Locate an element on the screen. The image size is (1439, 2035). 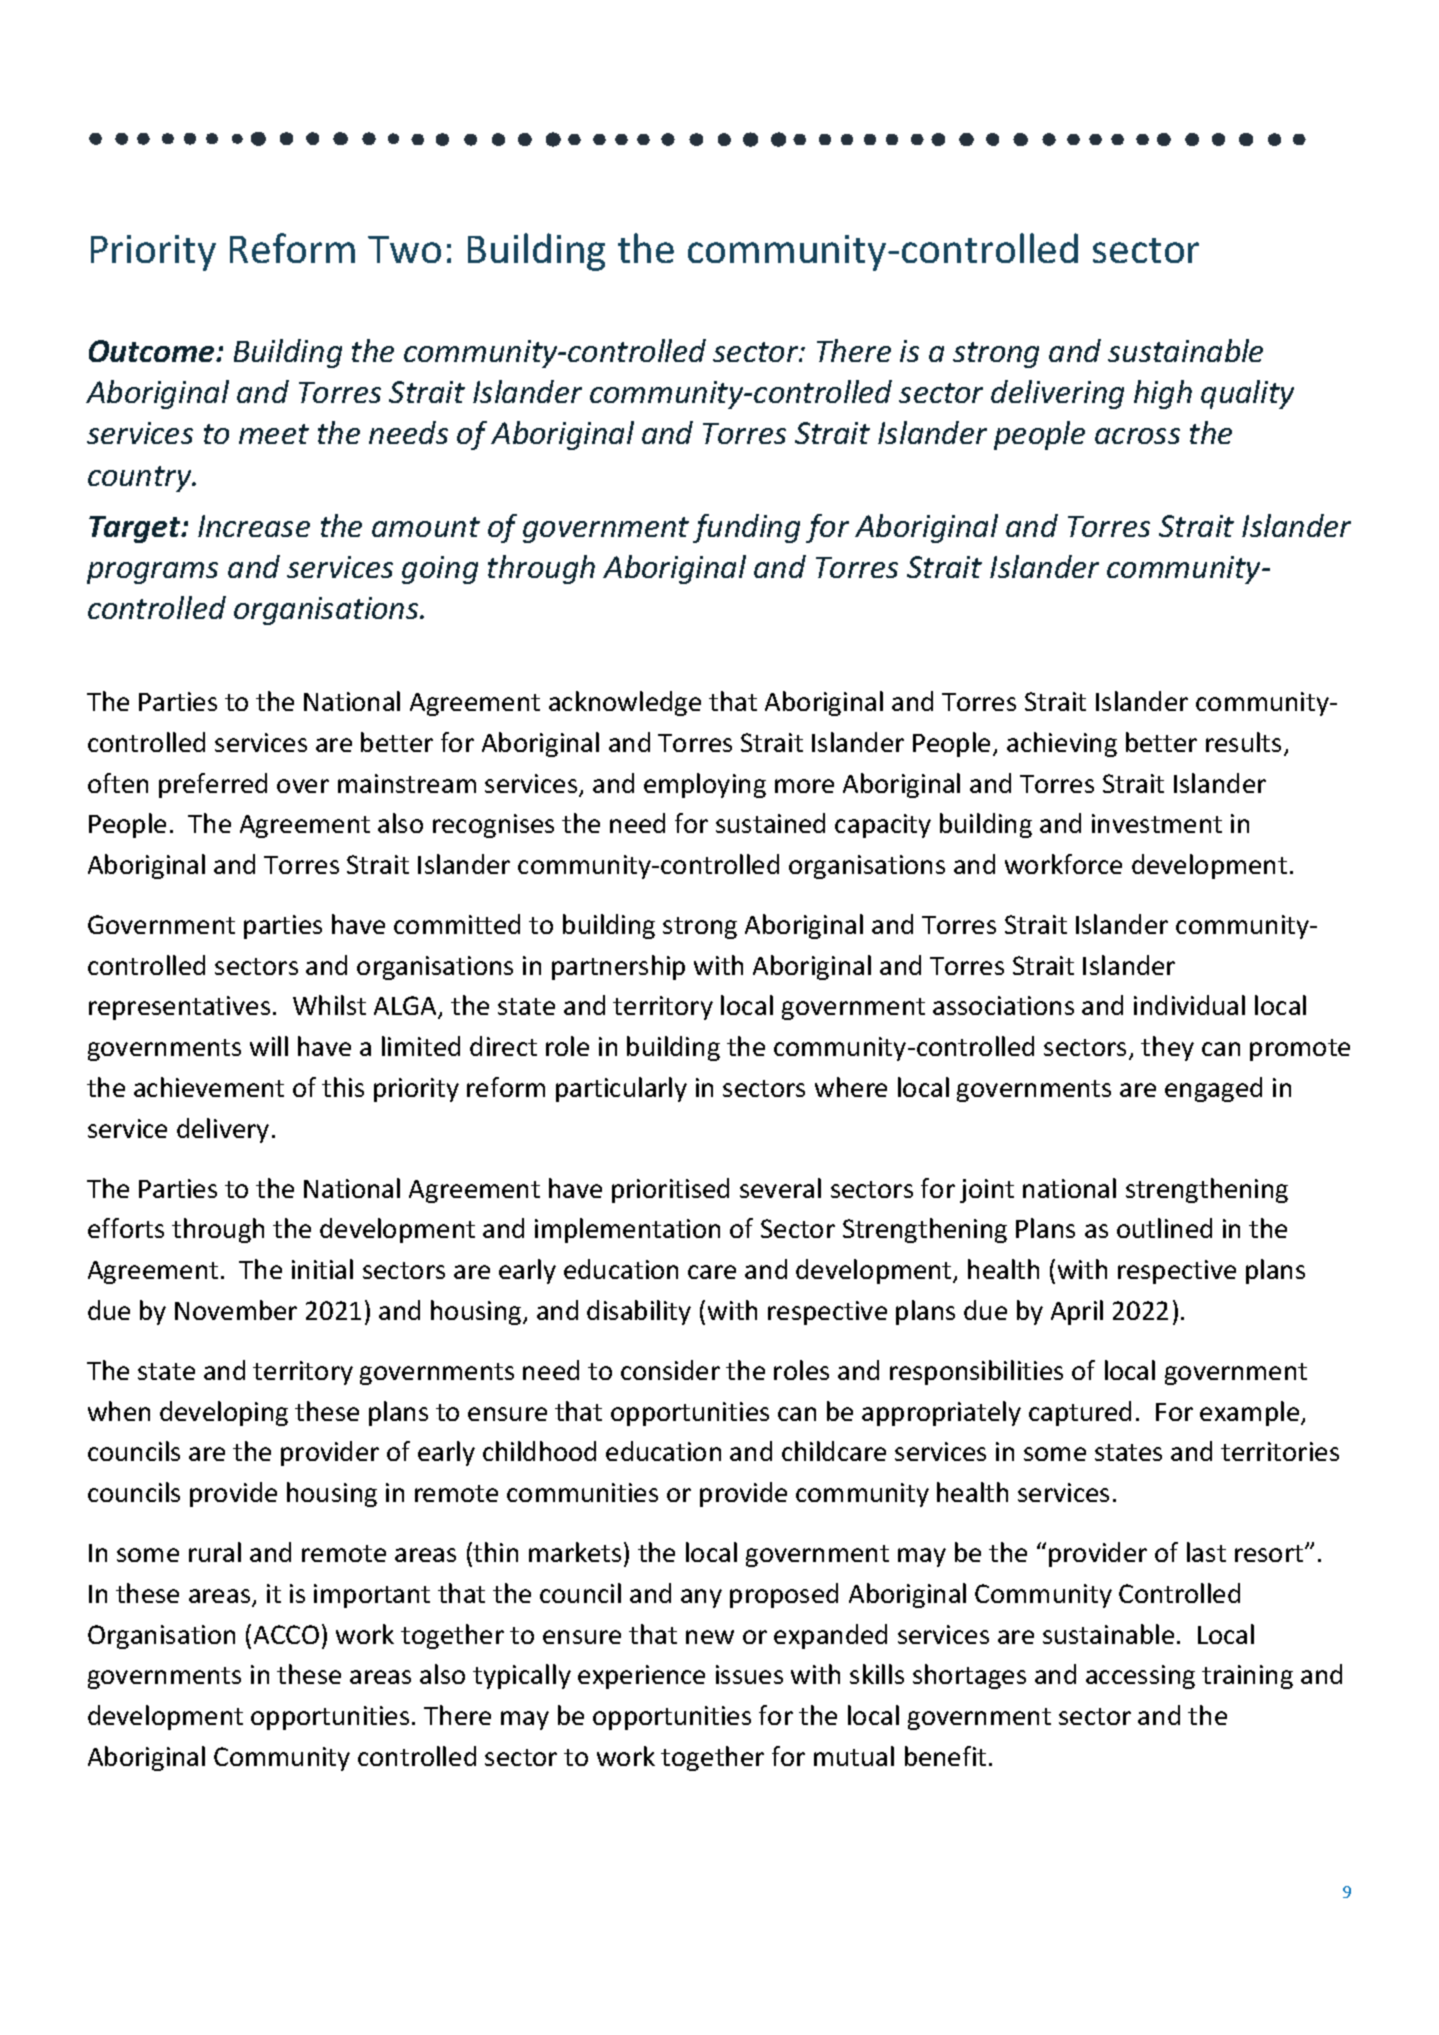
individual is located at coordinates (1189, 1005).
